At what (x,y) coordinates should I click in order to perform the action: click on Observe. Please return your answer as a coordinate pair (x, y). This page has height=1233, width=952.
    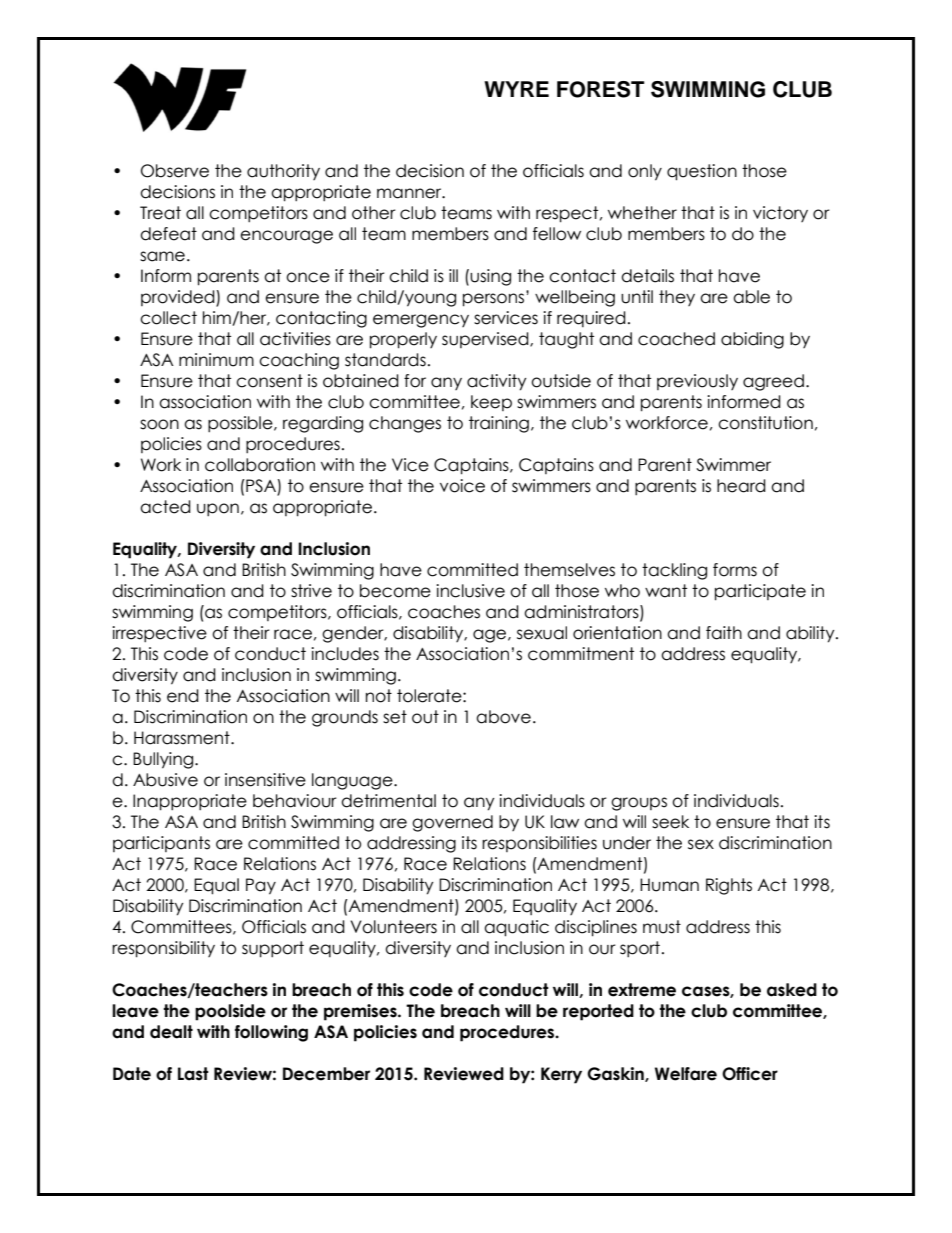
    Looking at the image, I should click on (175, 171).
